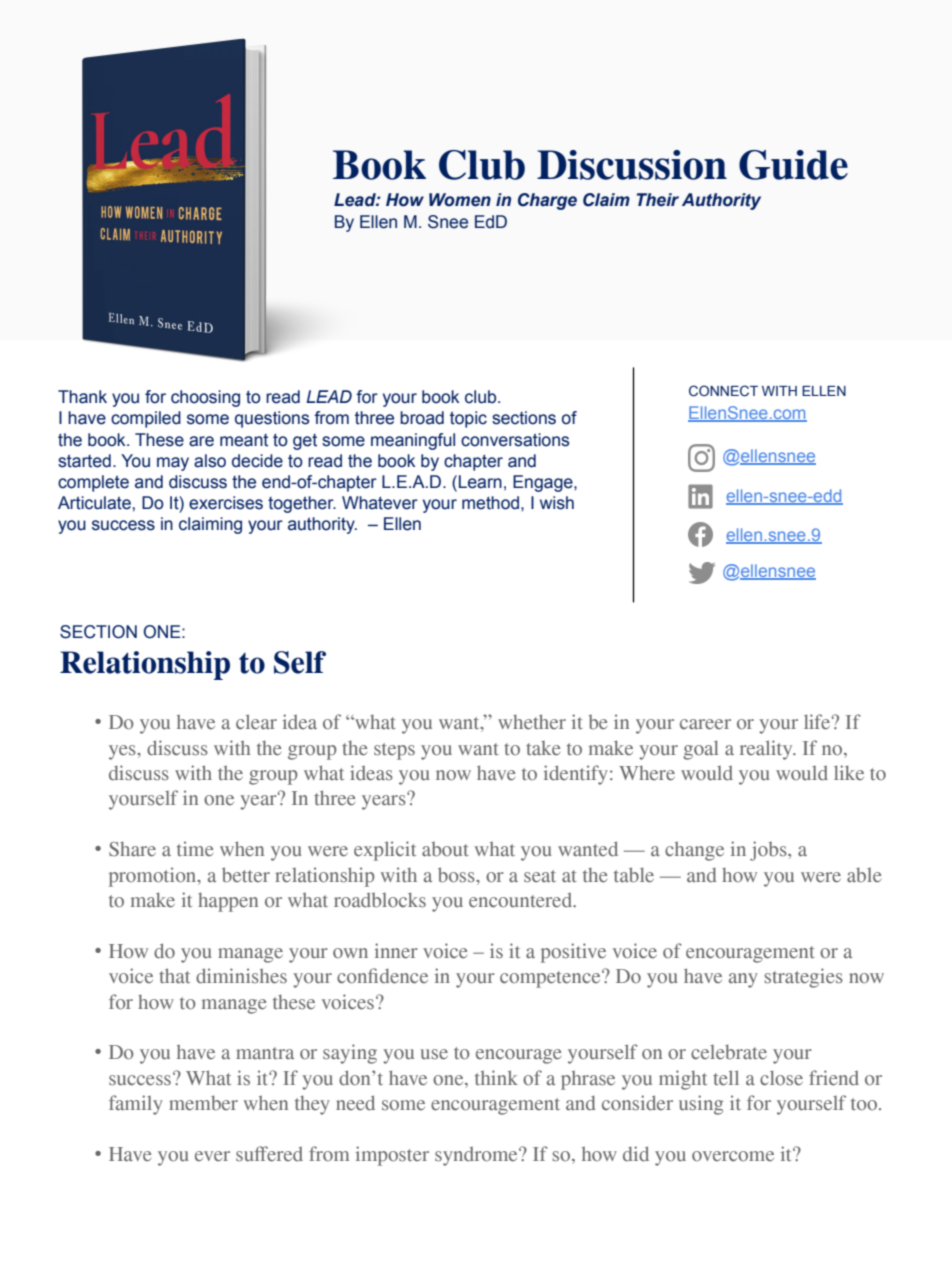  Describe the element at coordinates (769, 851) in the screenshot. I see `jobs` at that location.
